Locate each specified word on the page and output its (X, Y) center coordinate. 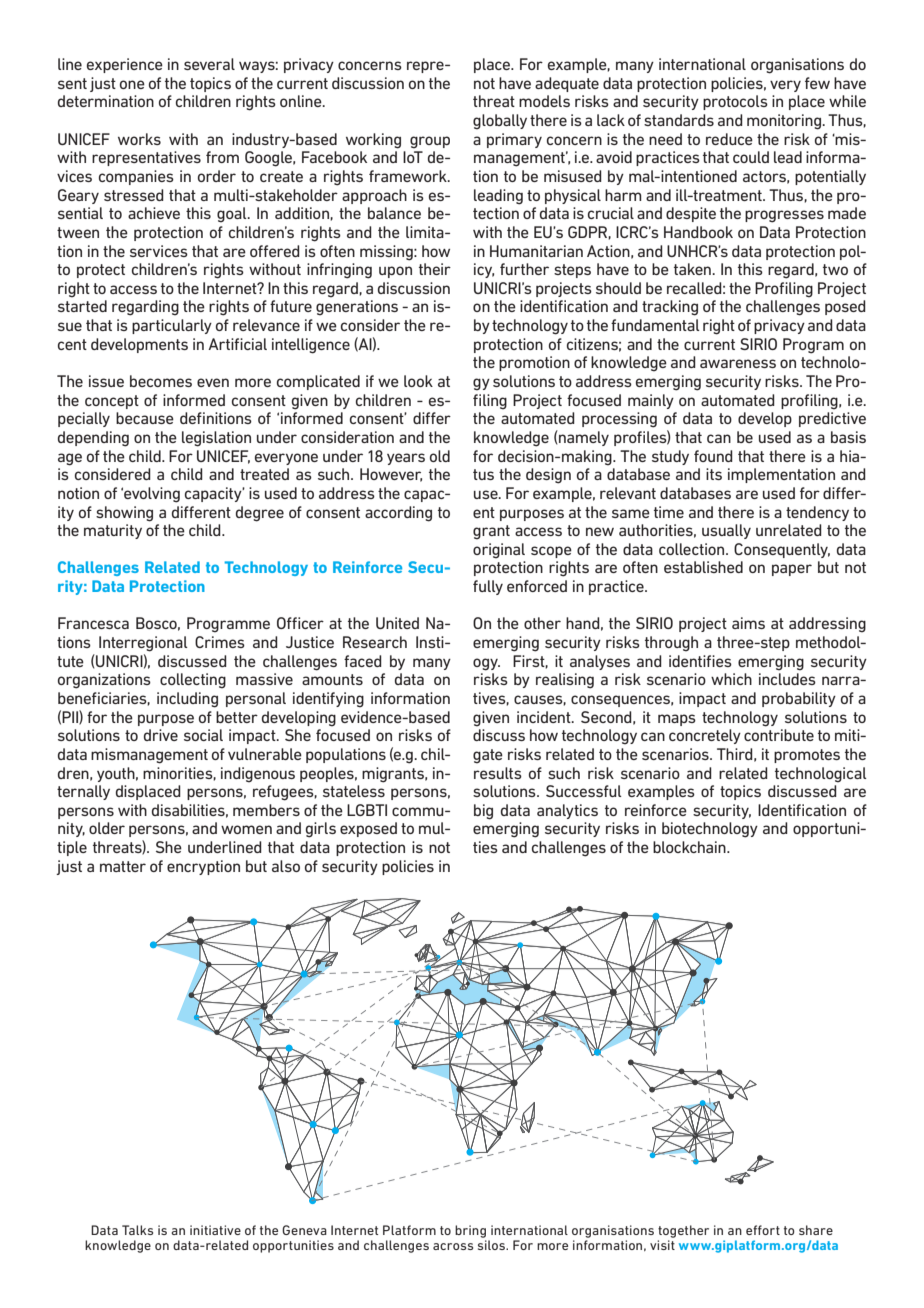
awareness (738, 363)
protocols (735, 102)
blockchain (690, 847)
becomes (161, 381)
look (418, 381)
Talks (137, 1230)
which (731, 679)
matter (123, 866)
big (483, 812)
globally (500, 122)
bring (470, 1231)
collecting (193, 681)
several (209, 64)
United (397, 623)
